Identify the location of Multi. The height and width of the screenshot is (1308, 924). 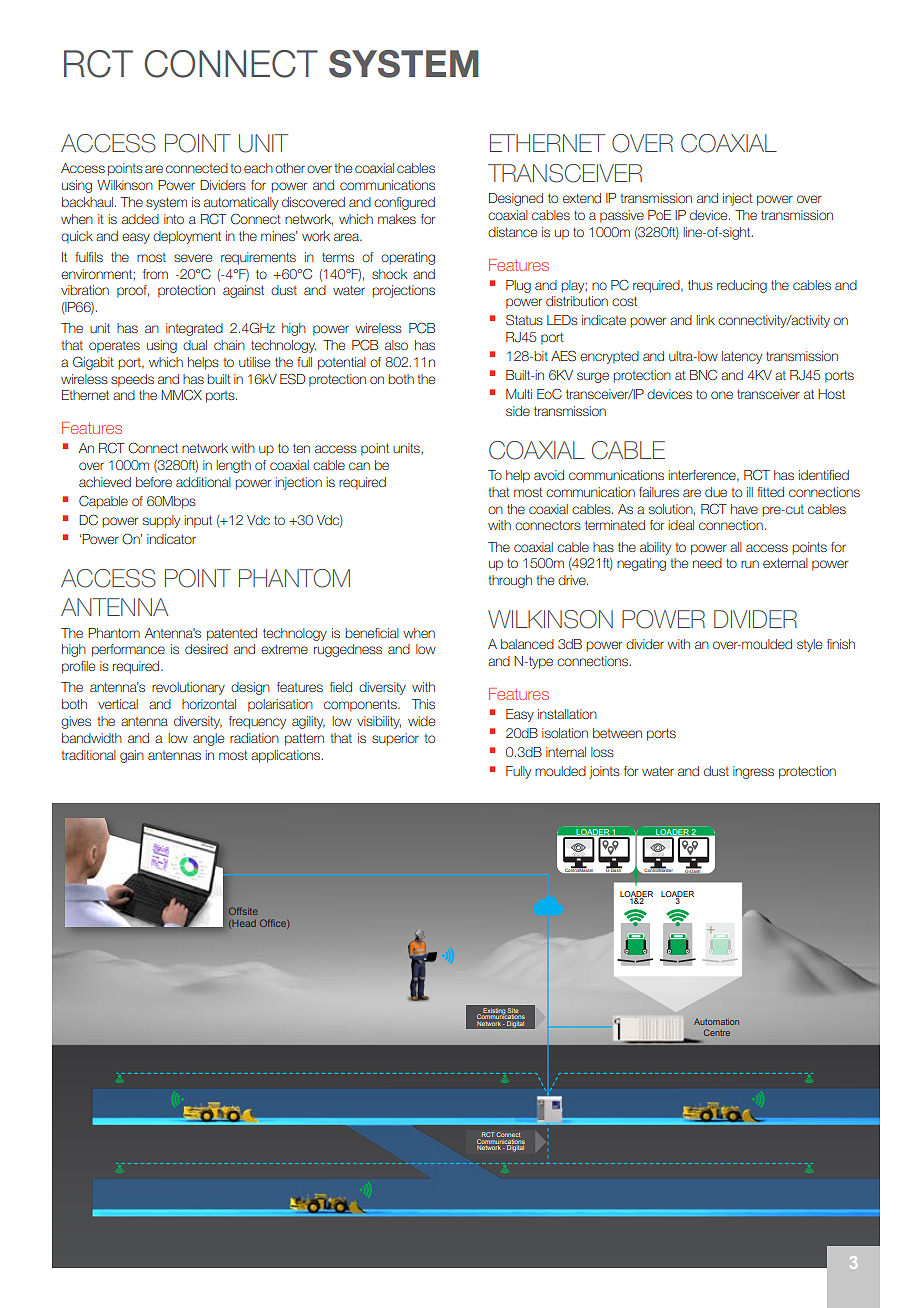
(519, 394).
